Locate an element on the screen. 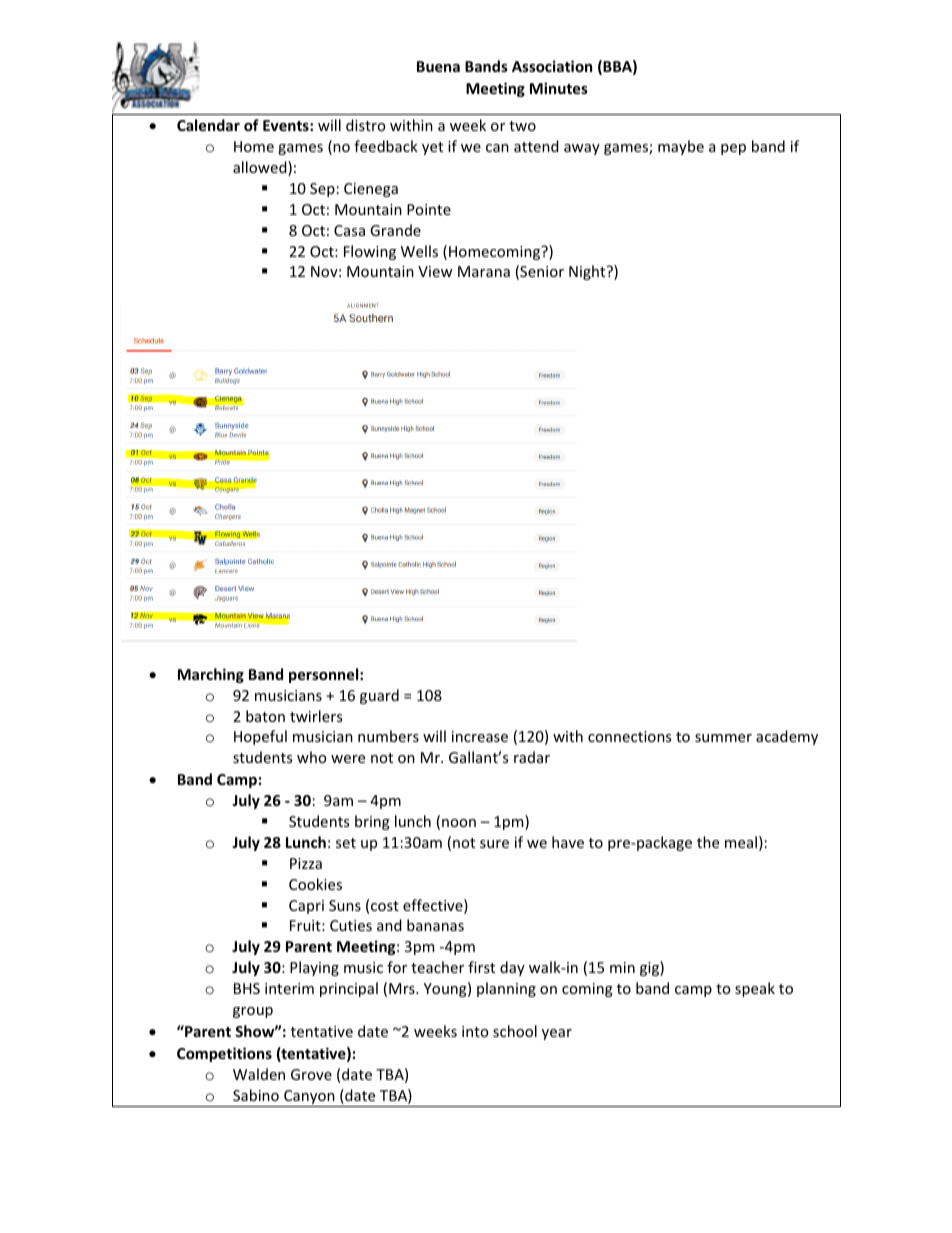  speak is located at coordinates (755, 989).
